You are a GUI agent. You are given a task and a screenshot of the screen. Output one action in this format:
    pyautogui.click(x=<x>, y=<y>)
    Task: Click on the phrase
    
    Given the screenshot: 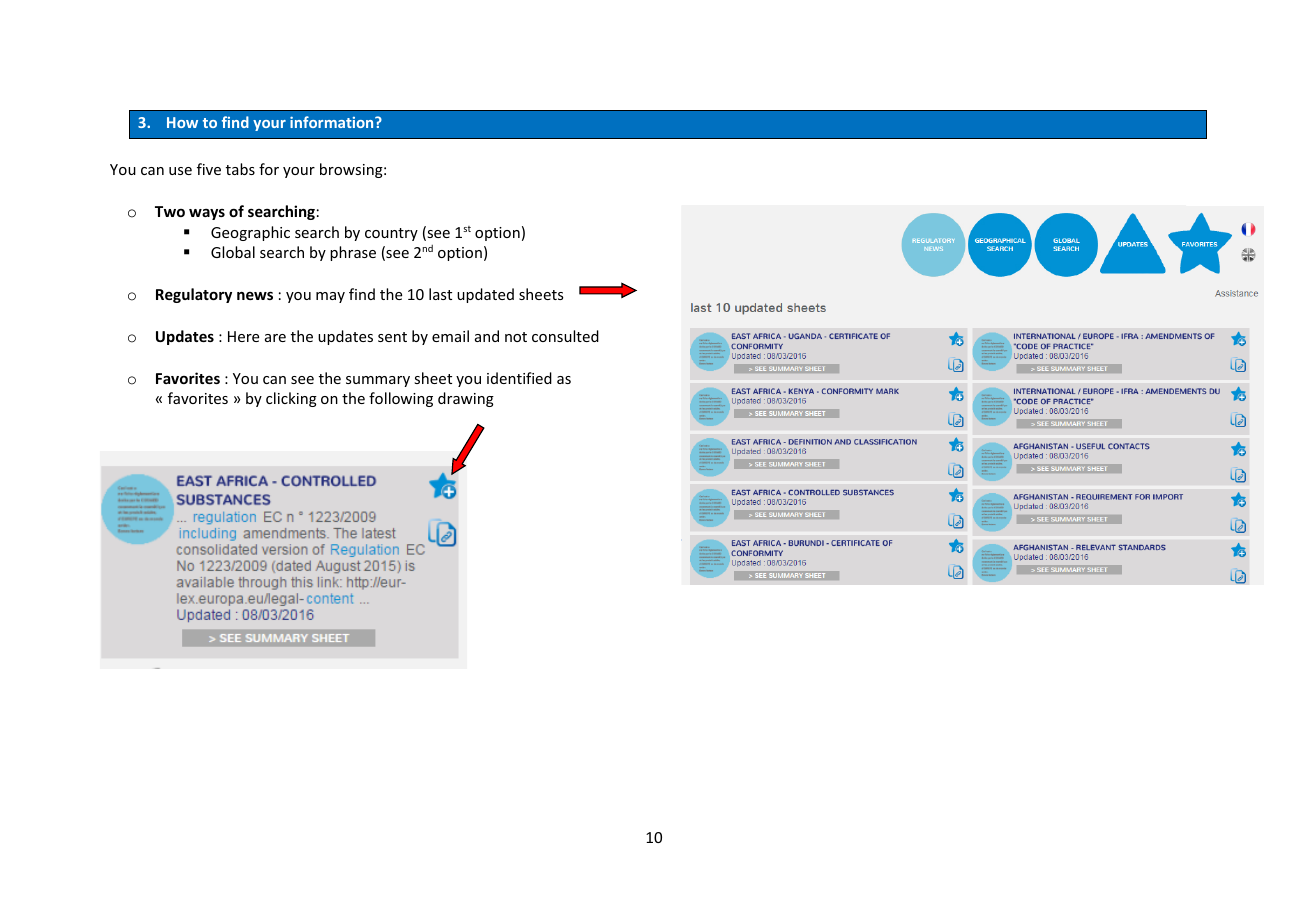 What is the action you would take?
    pyautogui.click(x=353, y=253)
